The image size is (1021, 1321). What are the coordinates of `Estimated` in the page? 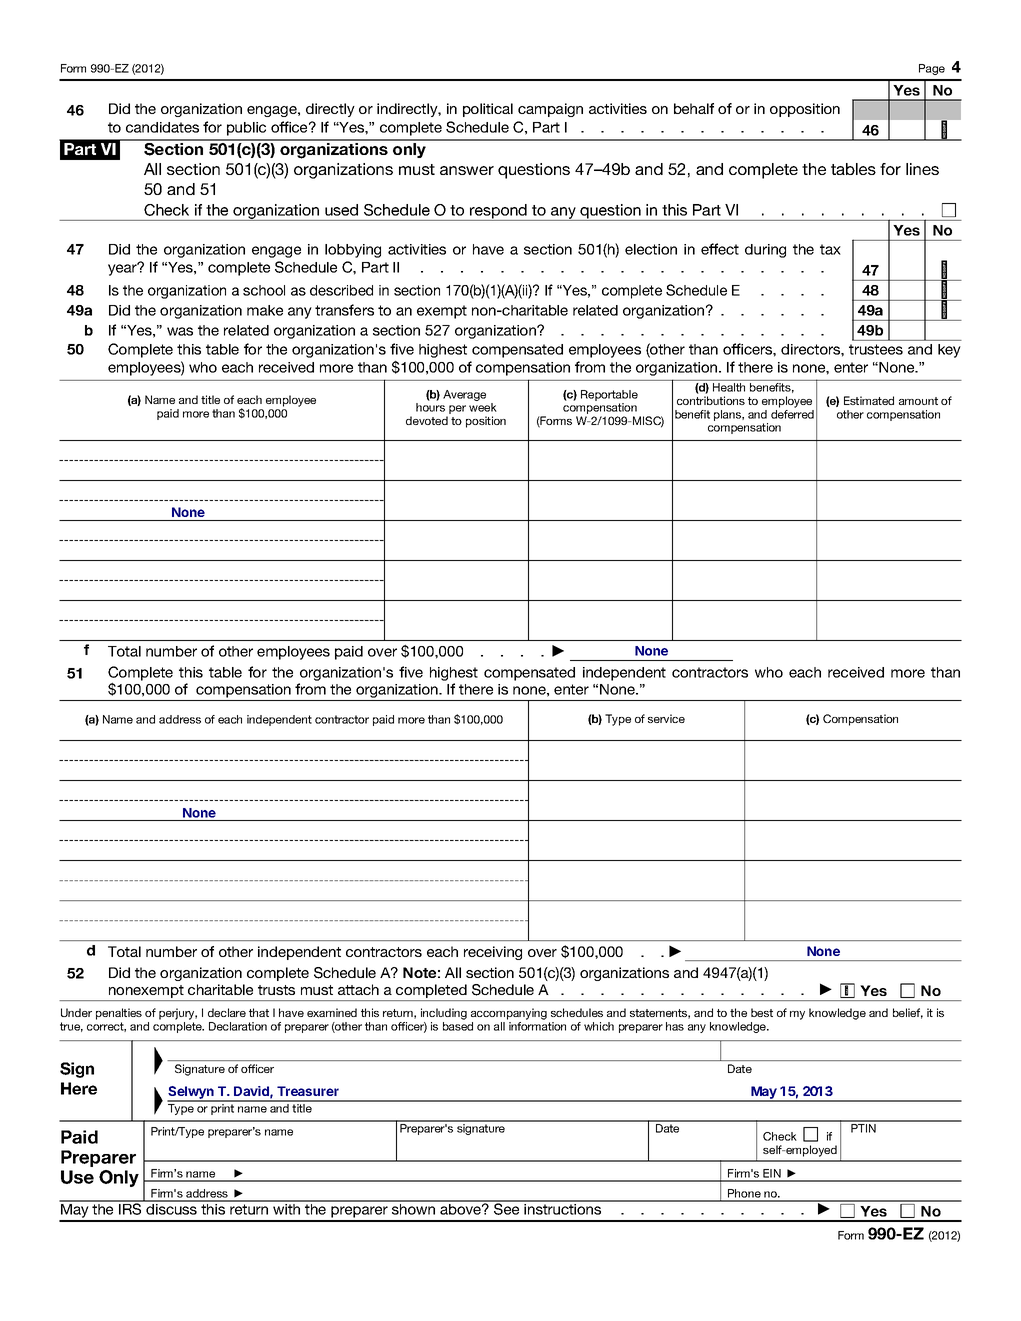 It's located at (869, 400).
